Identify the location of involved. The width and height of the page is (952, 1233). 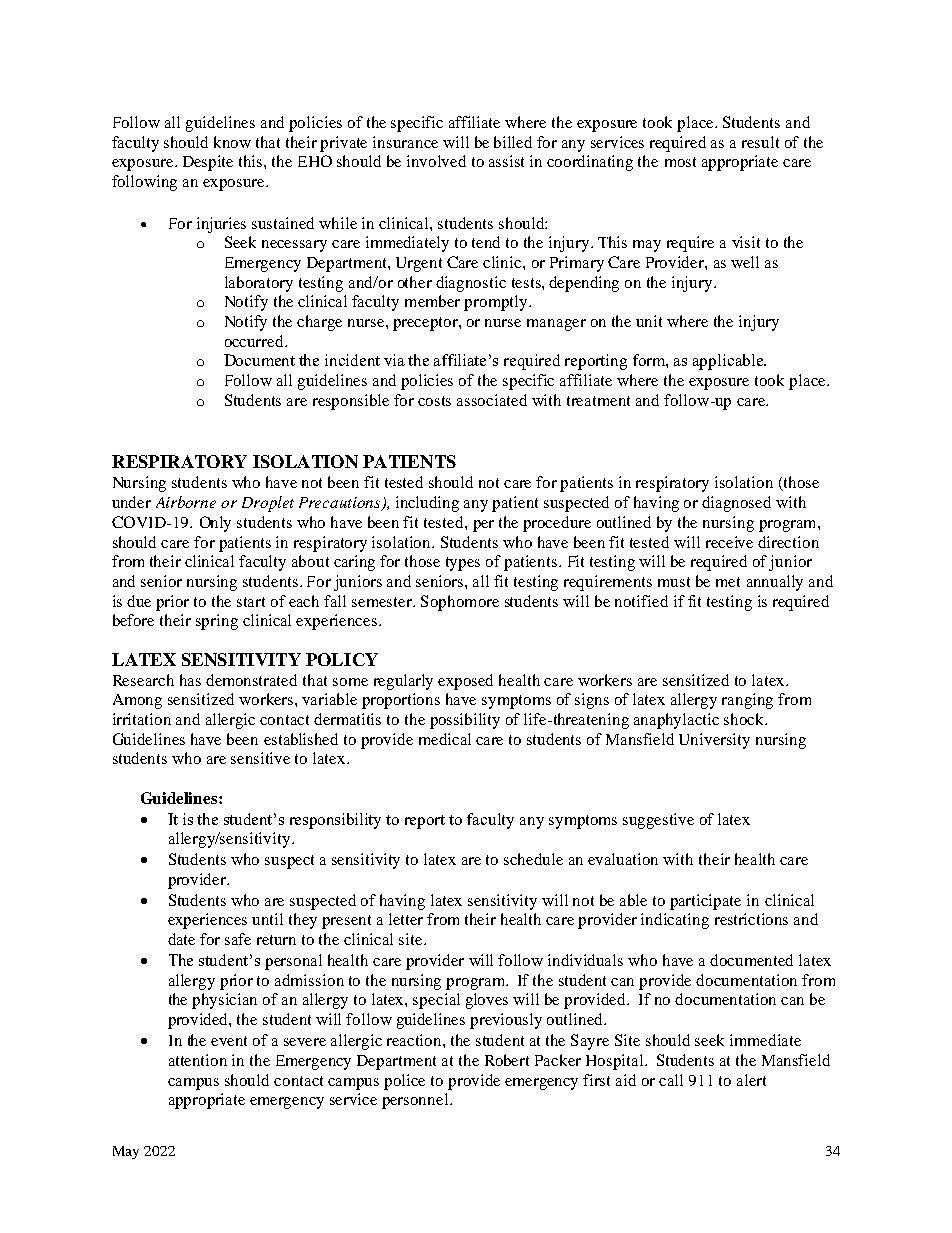
(436, 161).
